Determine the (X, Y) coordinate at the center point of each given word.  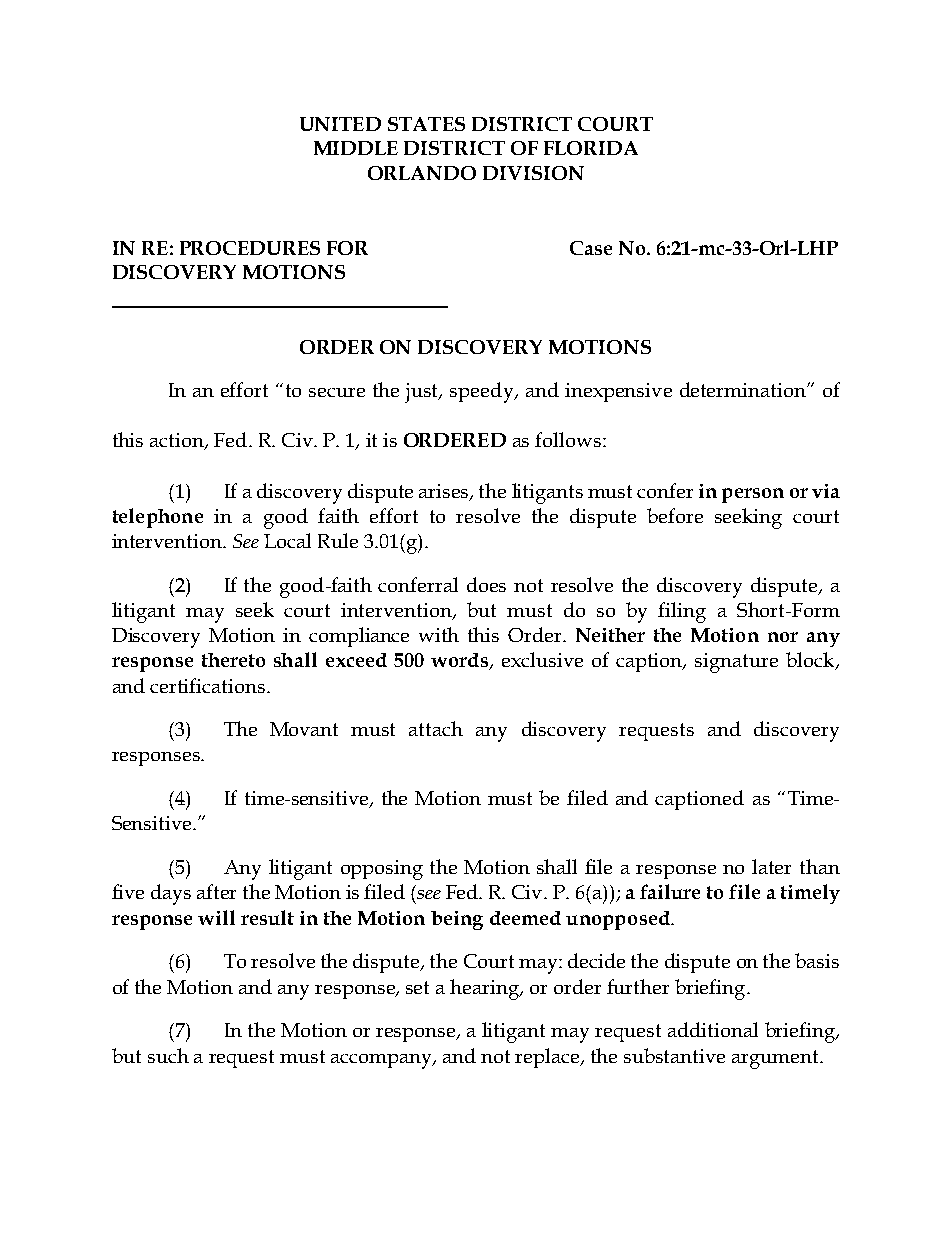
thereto (233, 660)
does (486, 584)
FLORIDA (591, 148)
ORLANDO (422, 173)
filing (682, 612)
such (168, 1055)
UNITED (340, 124)
